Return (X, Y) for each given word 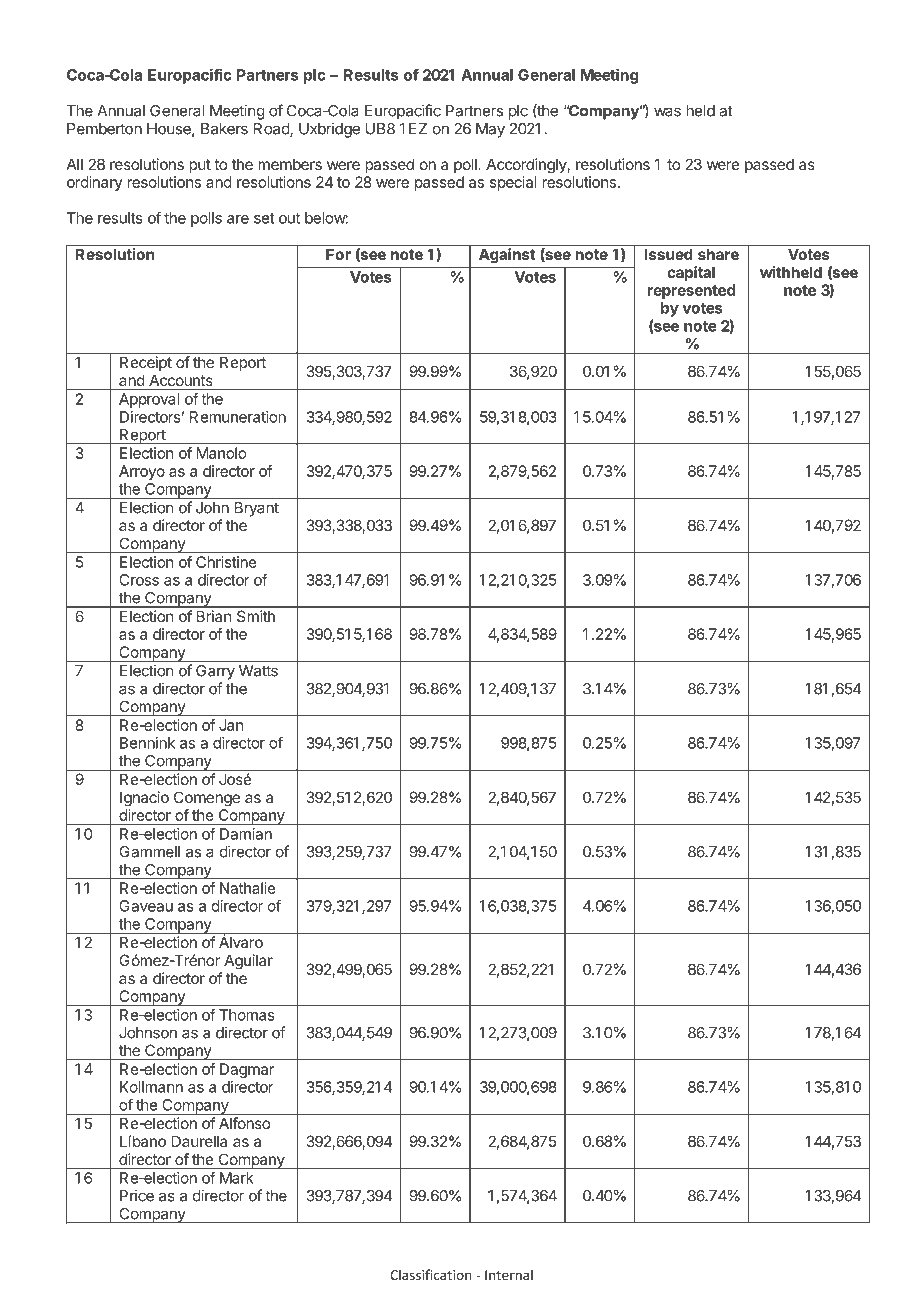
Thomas (247, 1015)
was (667, 112)
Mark (237, 1178)
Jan (231, 725)
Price (137, 1195)
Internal (509, 1274)
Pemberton (104, 129)
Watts (258, 671)
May (490, 130)
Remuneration (238, 417)
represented (691, 291)
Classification (431, 1274)
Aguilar (248, 962)
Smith (256, 616)
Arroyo (142, 472)
